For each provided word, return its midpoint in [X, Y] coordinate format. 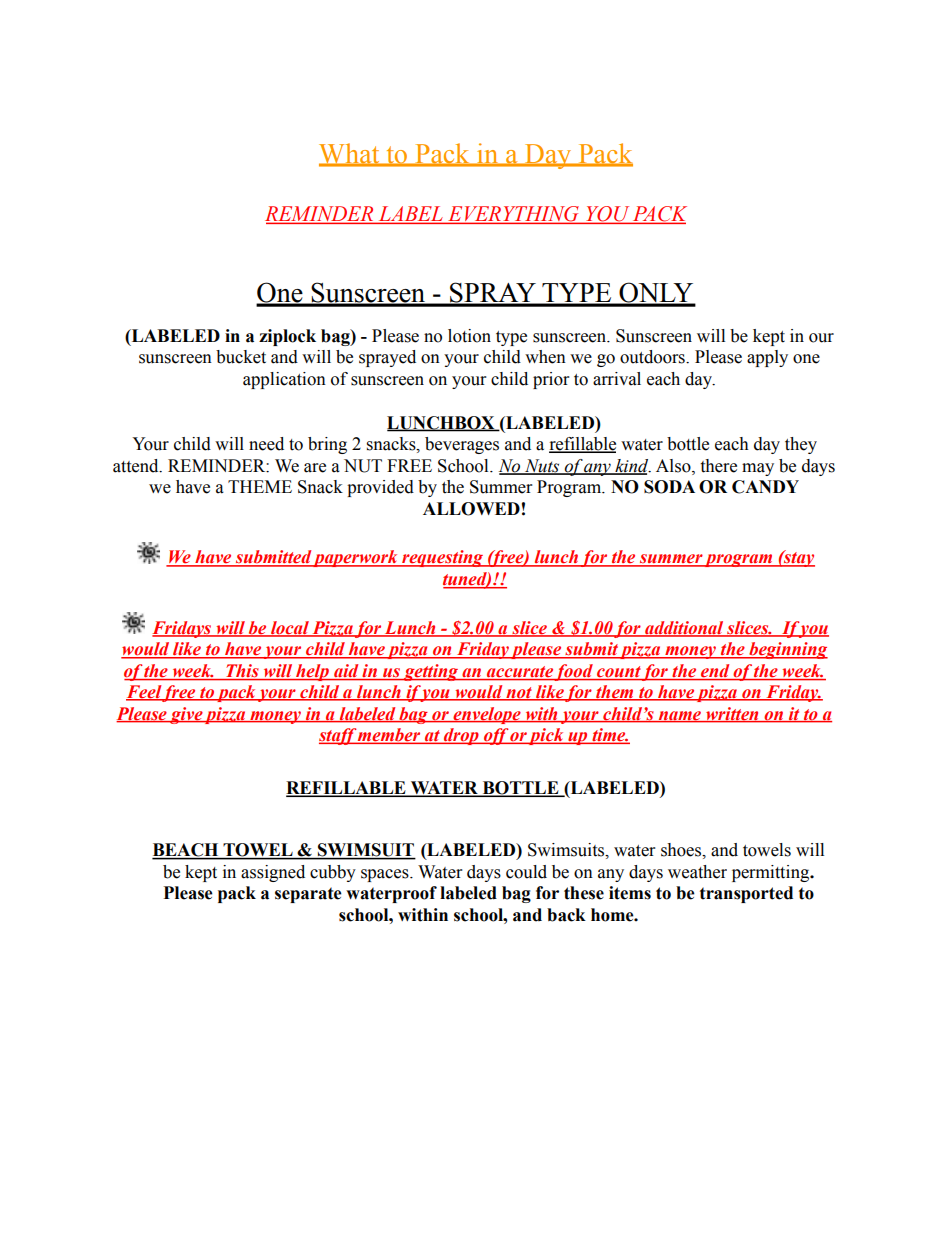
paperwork [356, 558]
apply [767, 358]
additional [684, 628]
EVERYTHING [514, 215]
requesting [443, 558]
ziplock [287, 337]
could [526, 872]
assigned [273, 873]
